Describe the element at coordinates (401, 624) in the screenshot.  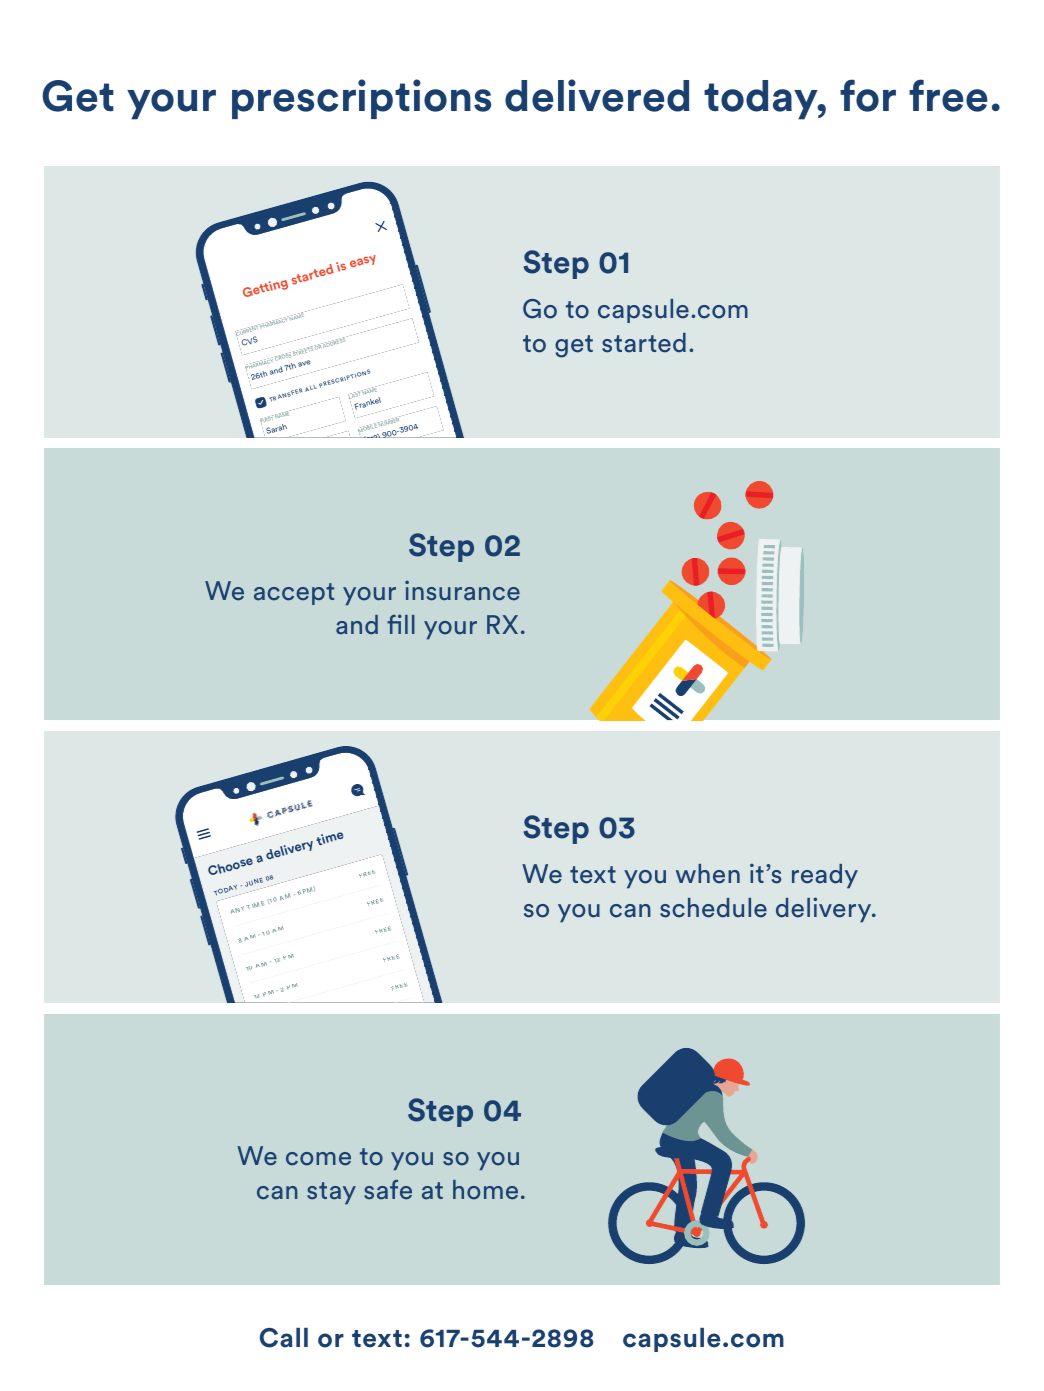
I see `fill` at that location.
